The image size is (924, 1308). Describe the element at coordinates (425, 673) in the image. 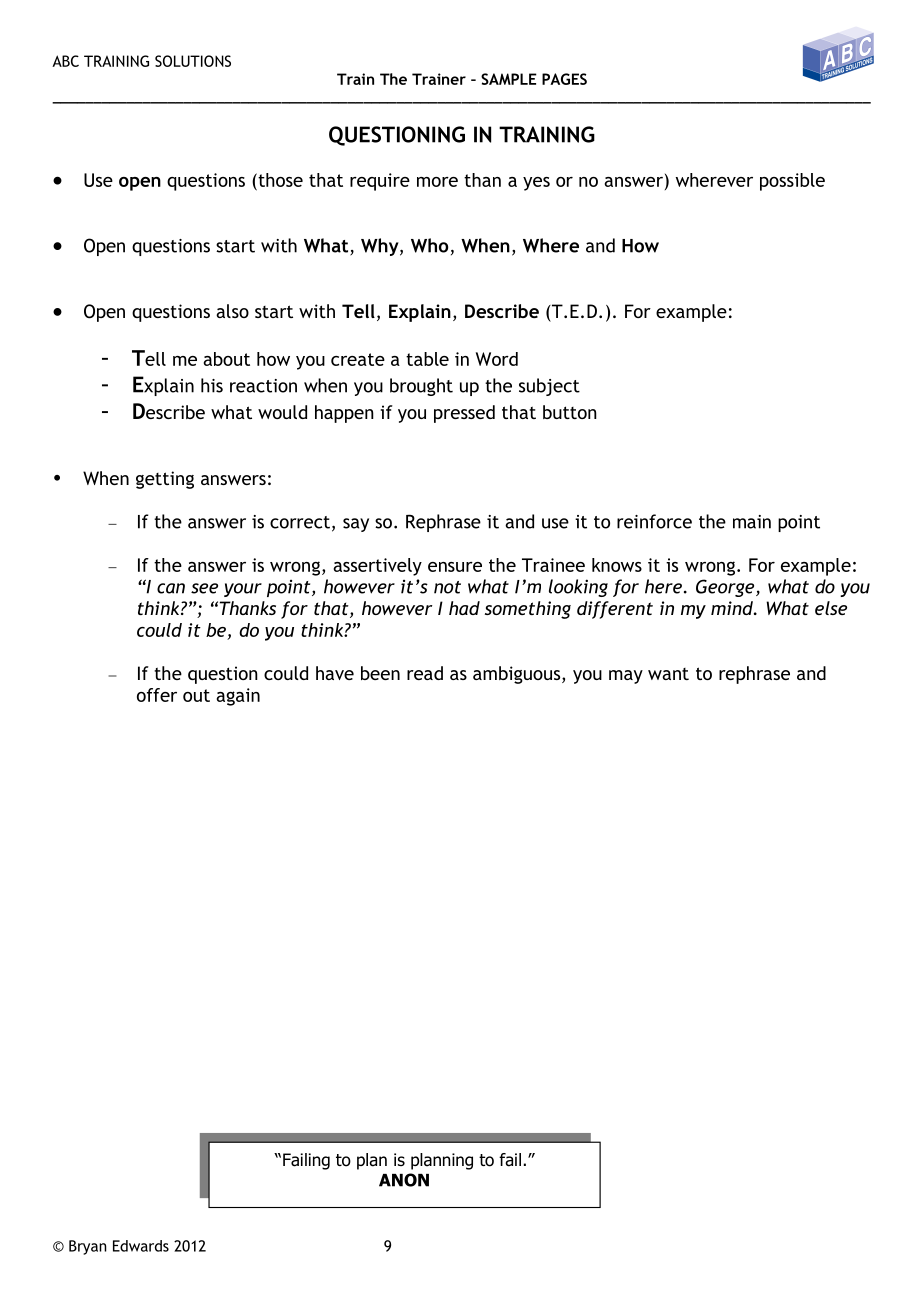

I see `read` at that location.
